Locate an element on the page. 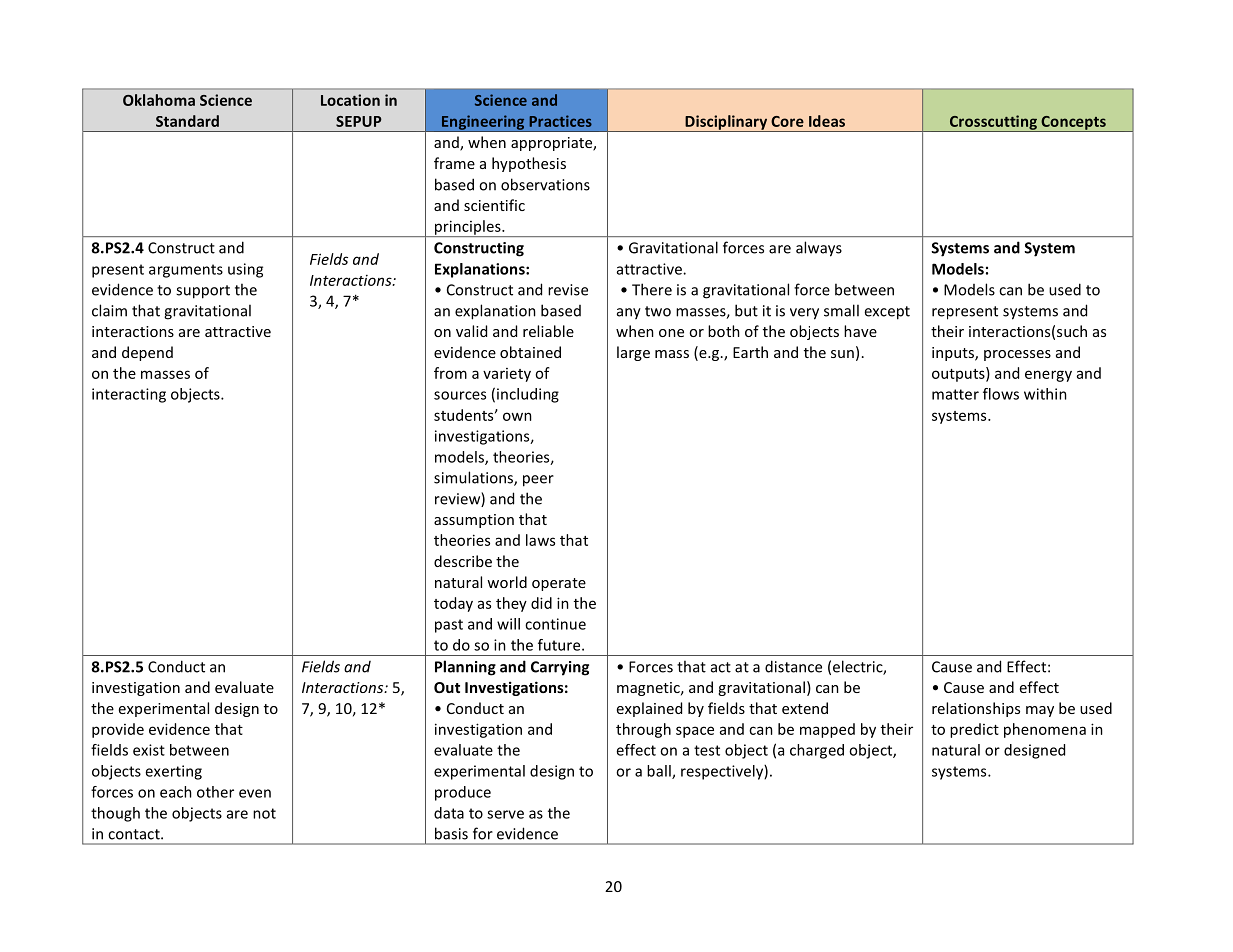 The height and width of the page is (952, 1233). Practices is located at coordinates (561, 121).
